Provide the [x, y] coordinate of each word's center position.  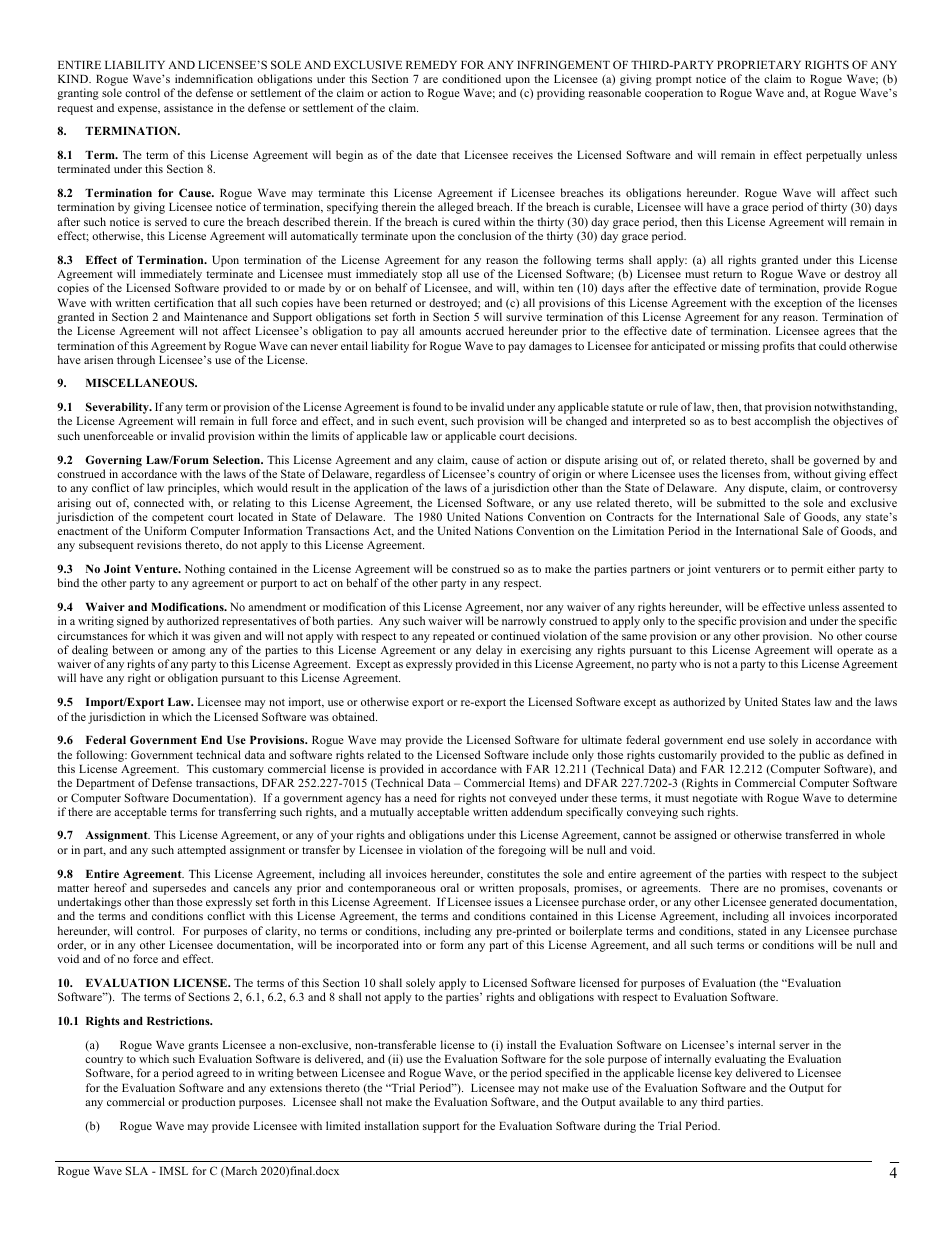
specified [567, 1074]
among [189, 652]
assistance [188, 107]
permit [807, 570]
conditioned [471, 78]
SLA [137, 1170]
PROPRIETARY [759, 64]
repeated [454, 637]
